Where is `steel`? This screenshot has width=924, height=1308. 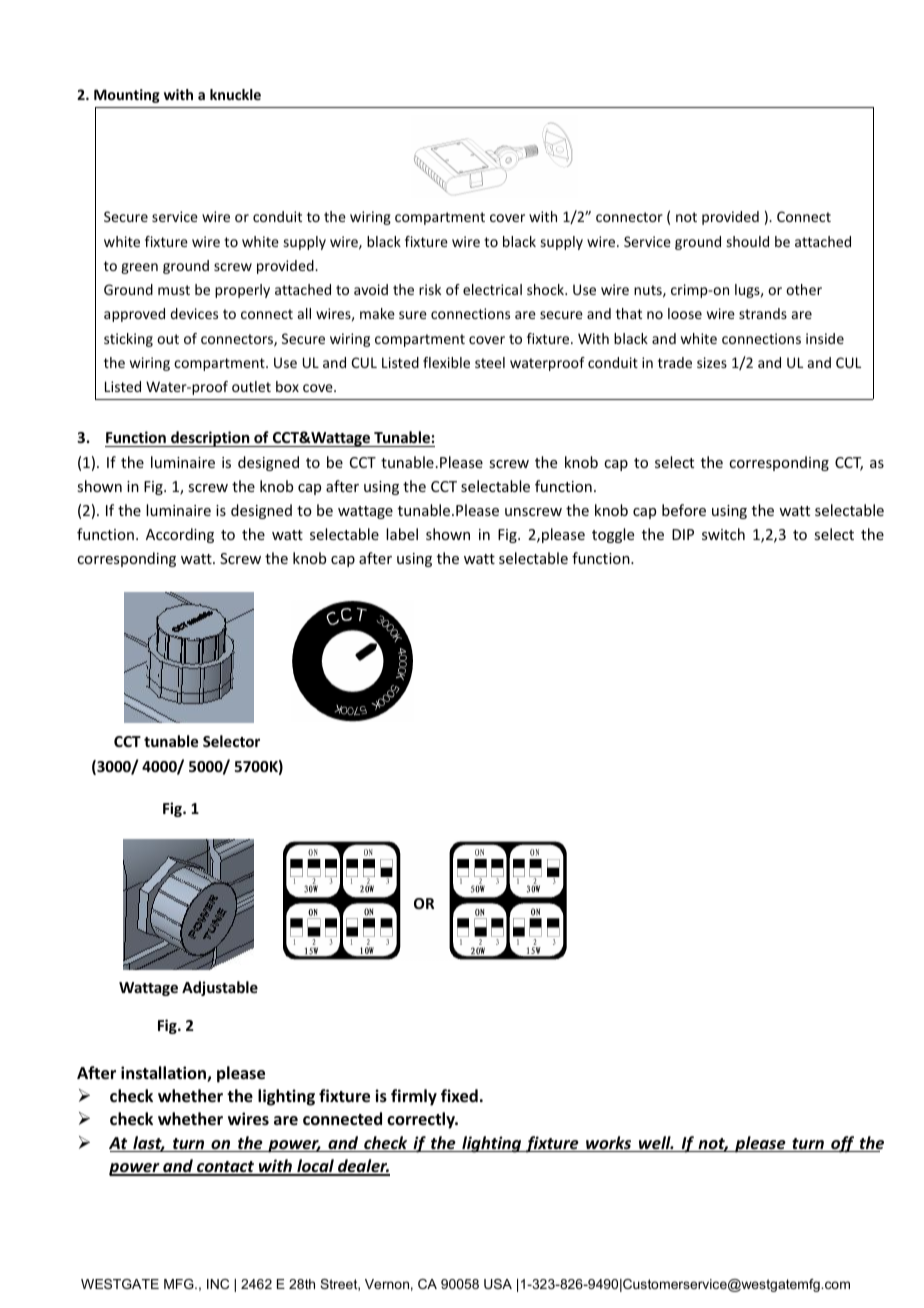 steel is located at coordinates (490, 362).
